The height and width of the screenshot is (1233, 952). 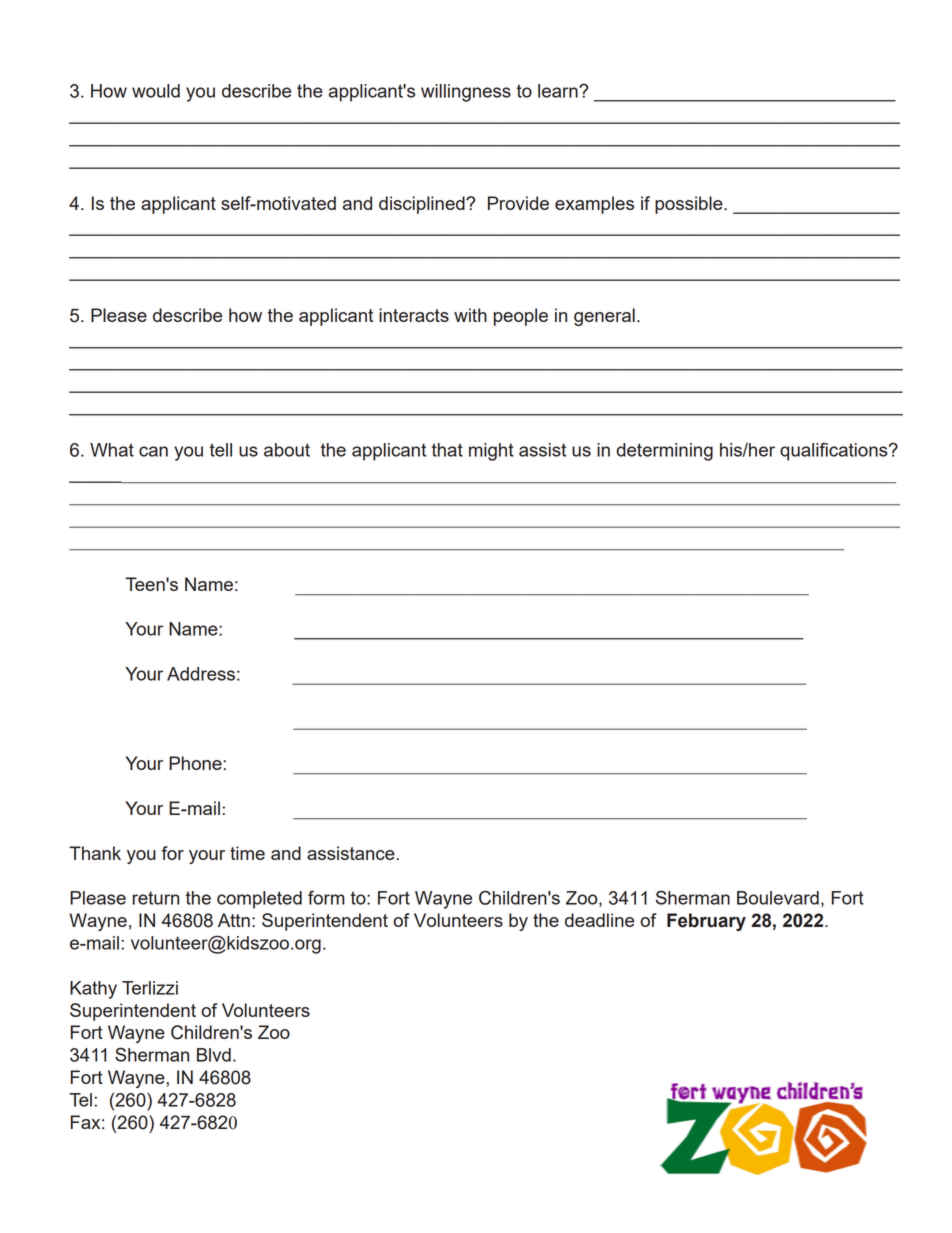 I want to click on would, so click(x=156, y=91).
